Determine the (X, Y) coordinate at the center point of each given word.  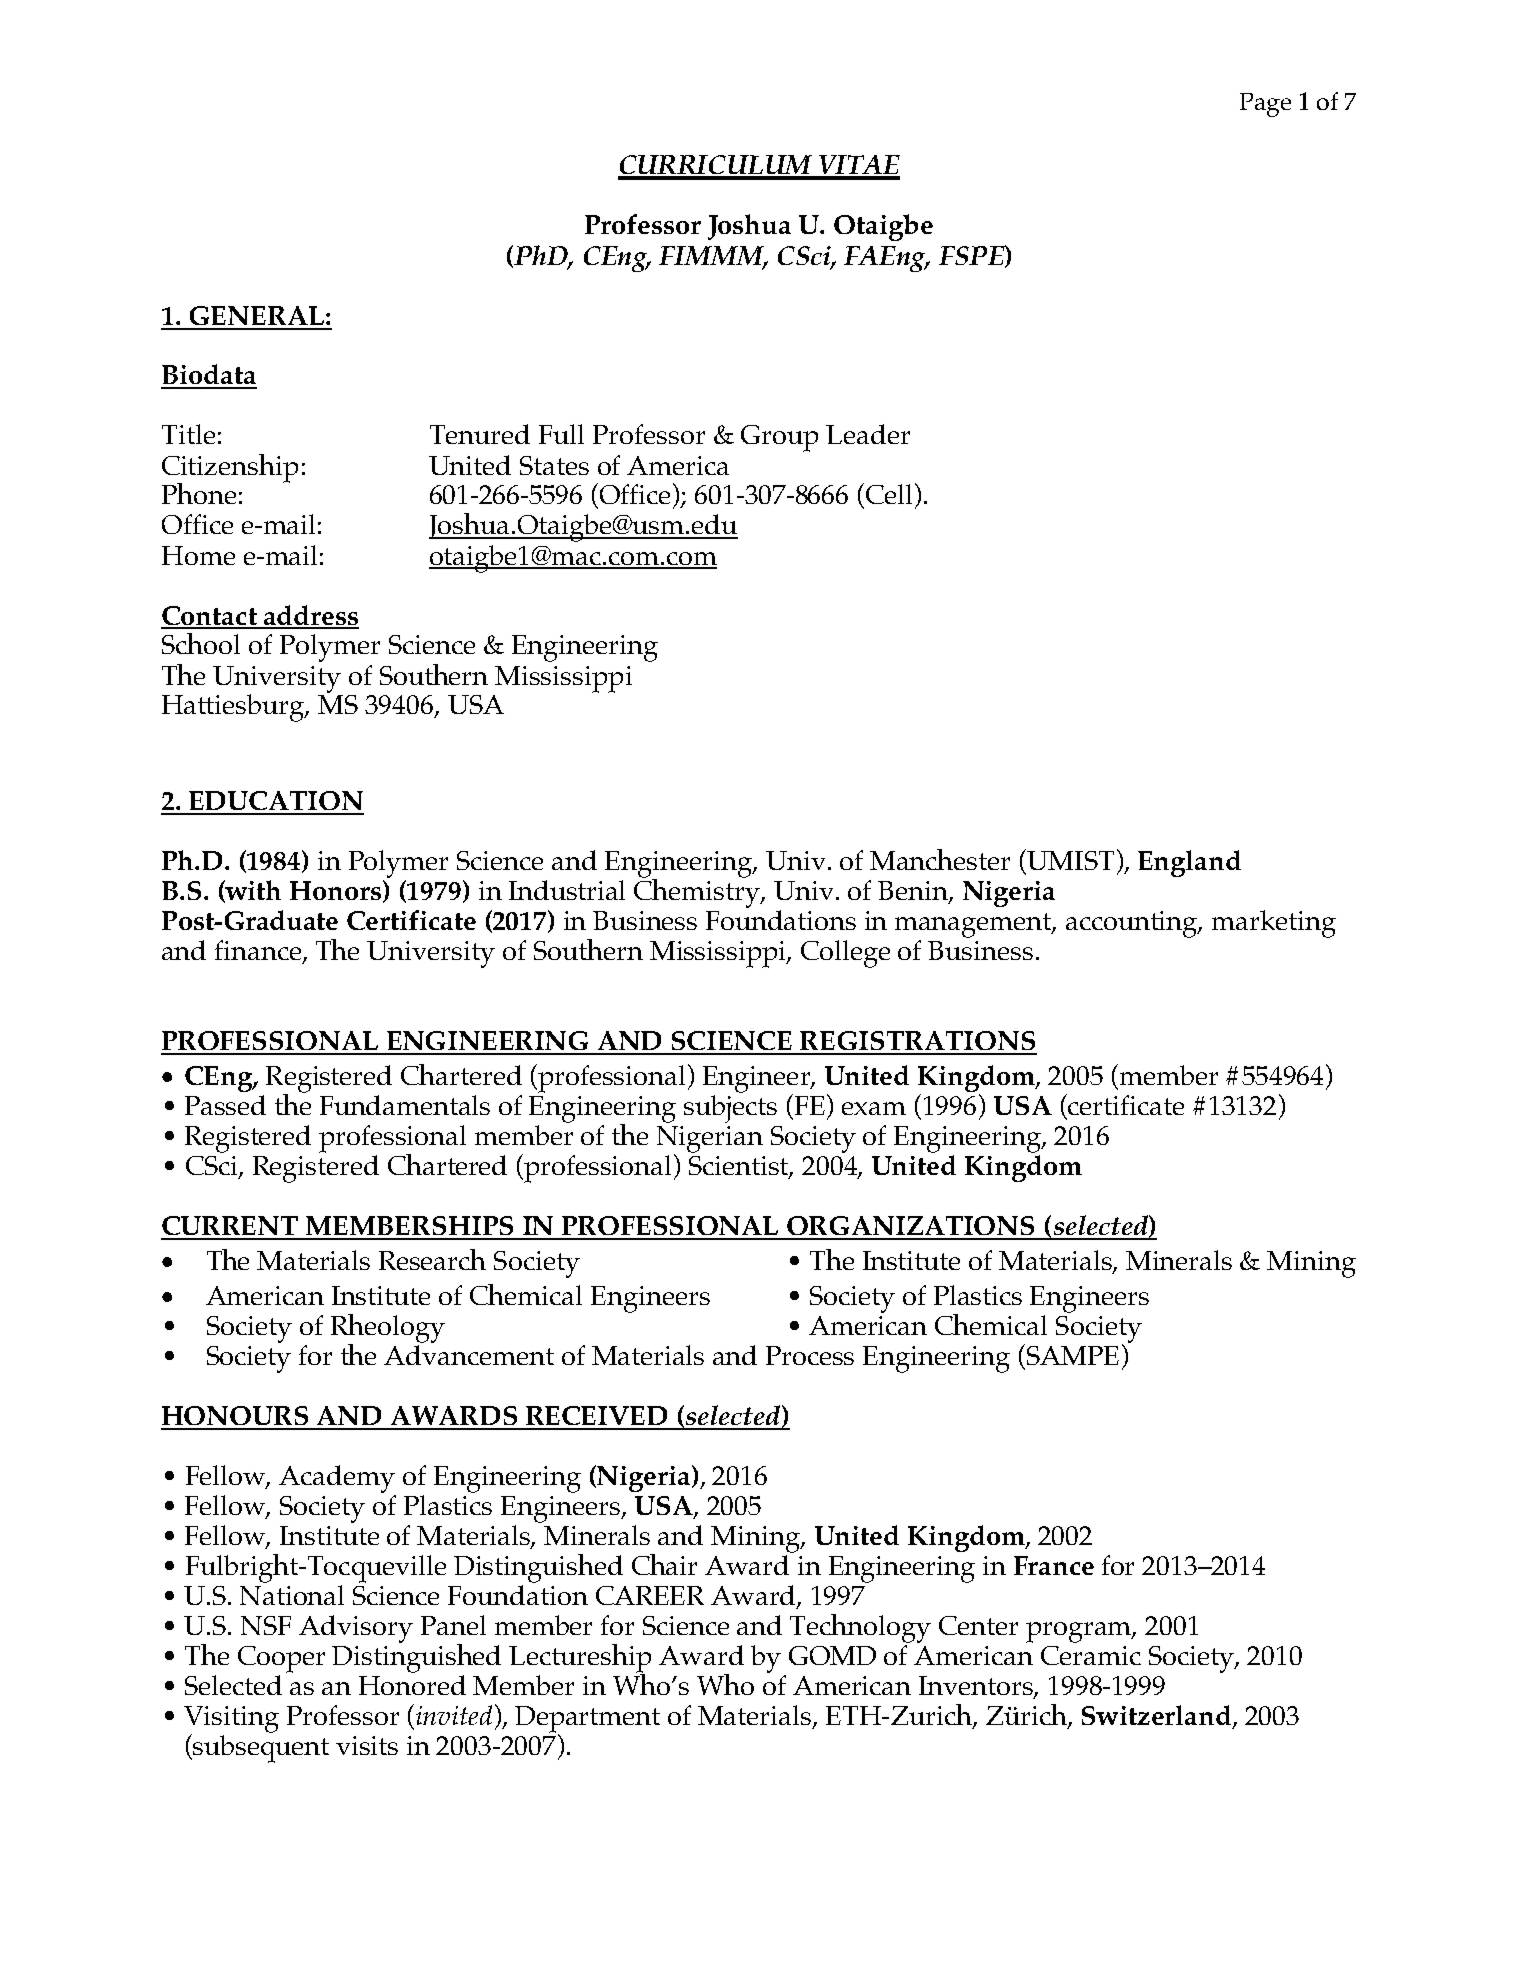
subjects (730, 1107)
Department (587, 1720)
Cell (889, 494)
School (201, 643)
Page (1265, 105)
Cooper (281, 1659)
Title (188, 434)
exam (874, 1108)
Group (779, 438)
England (1189, 863)
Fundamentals (405, 1105)
